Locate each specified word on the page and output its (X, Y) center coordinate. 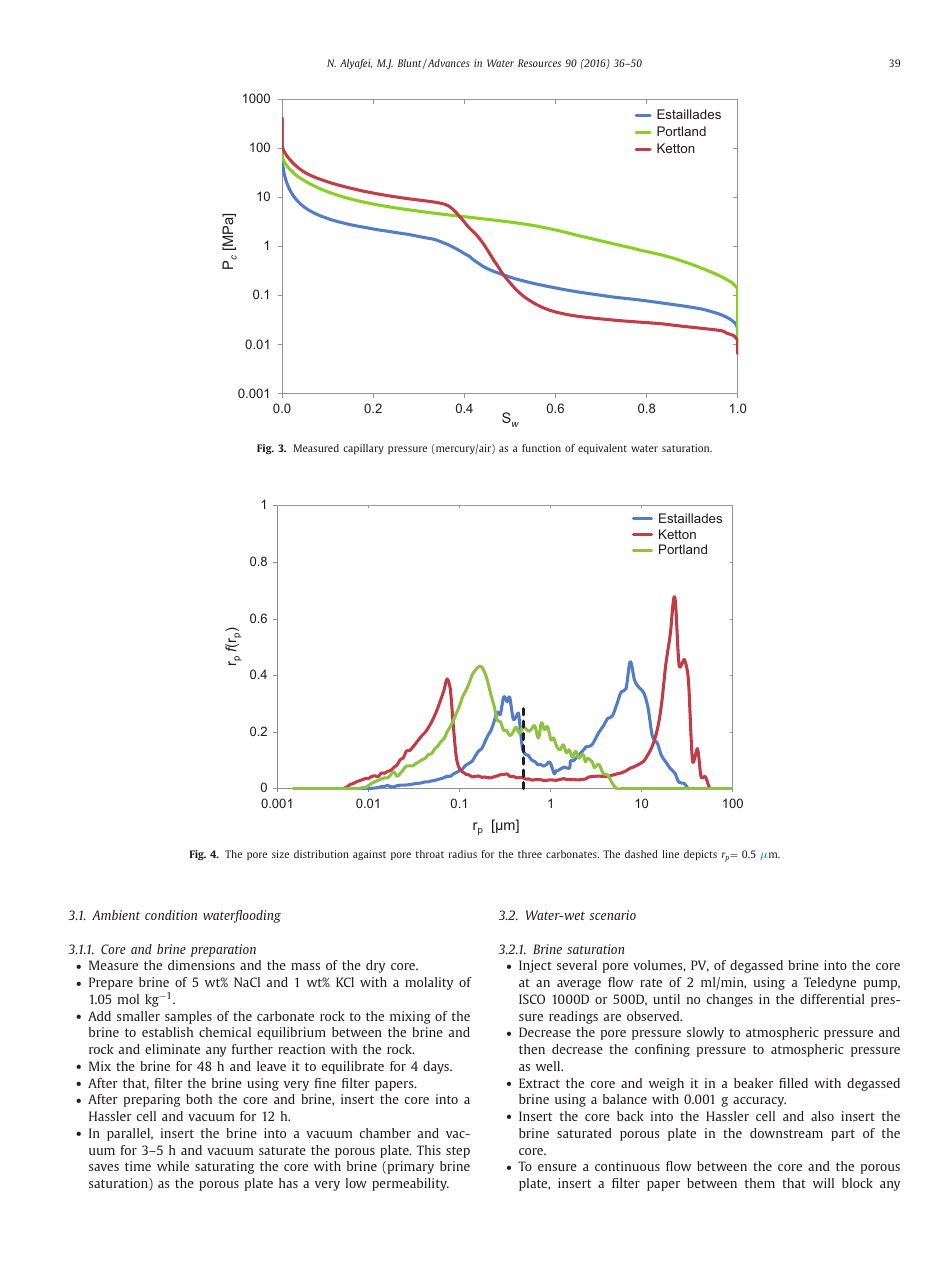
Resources (539, 63)
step (458, 1152)
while (173, 1166)
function (541, 448)
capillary (363, 449)
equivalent (602, 449)
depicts (700, 855)
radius (463, 854)
